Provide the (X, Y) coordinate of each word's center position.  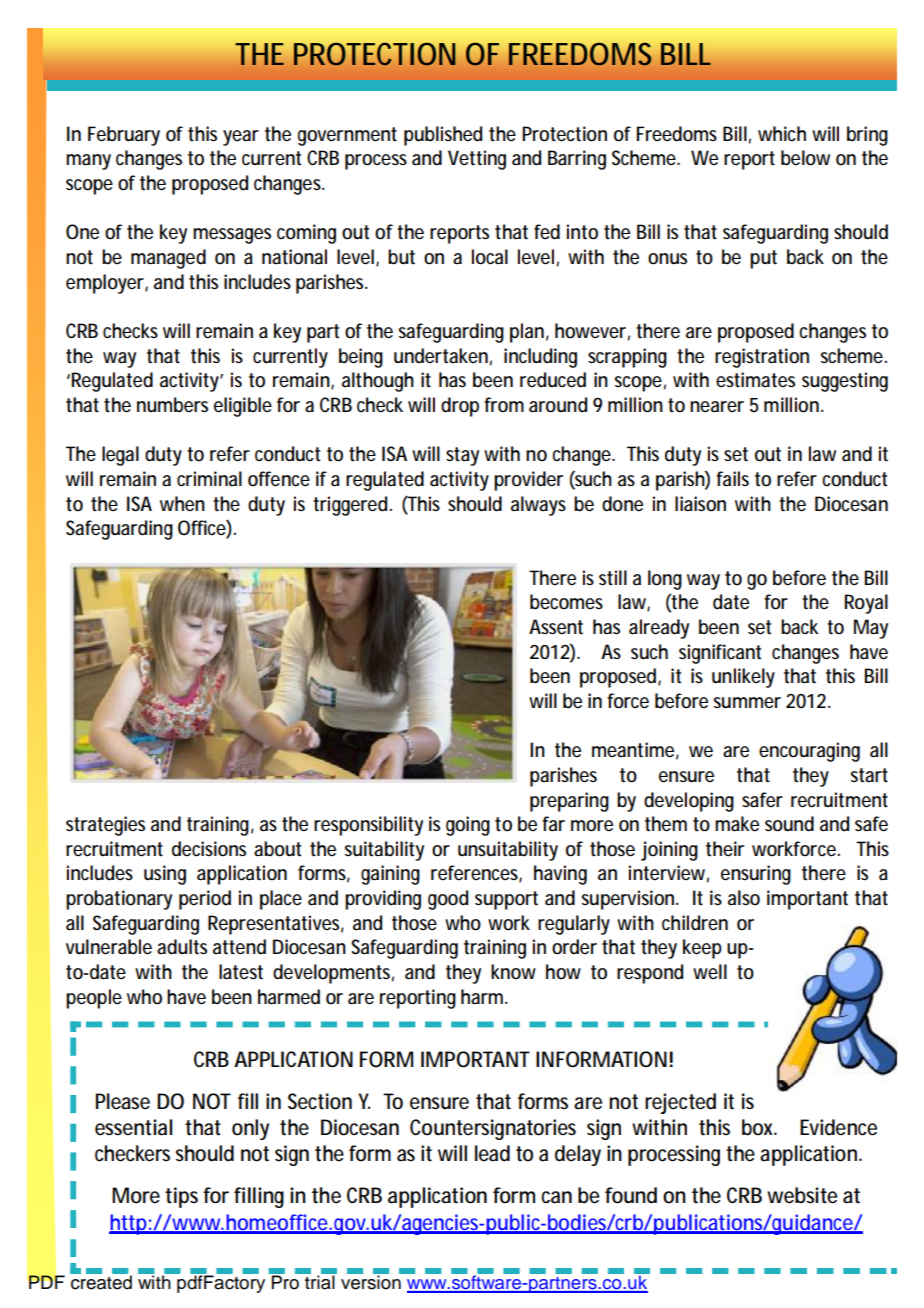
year (241, 138)
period (205, 900)
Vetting (477, 160)
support (506, 900)
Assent (556, 627)
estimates (755, 380)
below (805, 158)
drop (460, 407)
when (182, 504)
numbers (172, 405)
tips (181, 1197)
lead (492, 1153)
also (744, 897)
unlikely (743, 678)
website (802, 1195)
